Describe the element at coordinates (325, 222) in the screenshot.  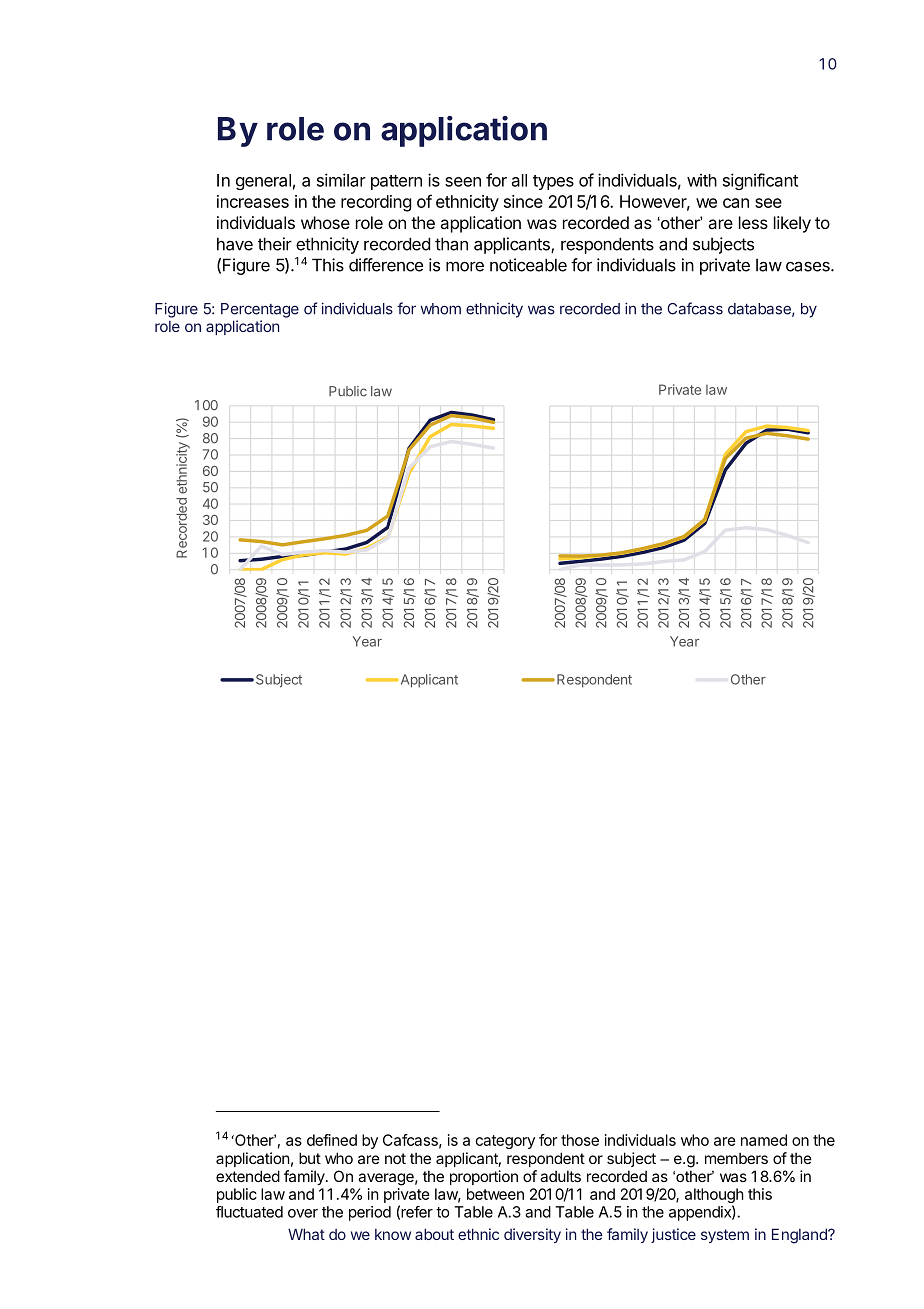
I see `whose` at that location.
